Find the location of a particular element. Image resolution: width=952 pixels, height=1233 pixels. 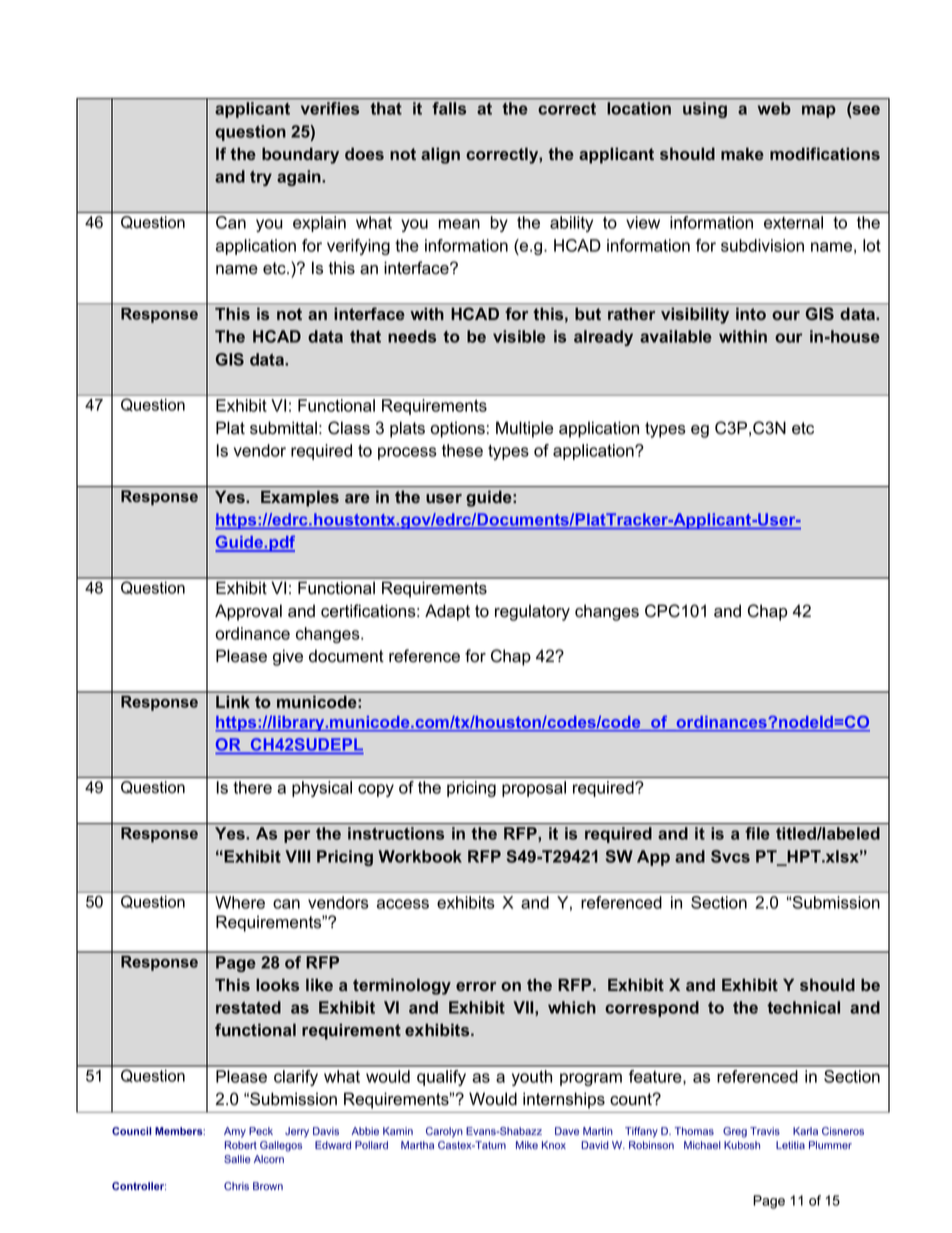

align is located at coordinates (440, 155).
